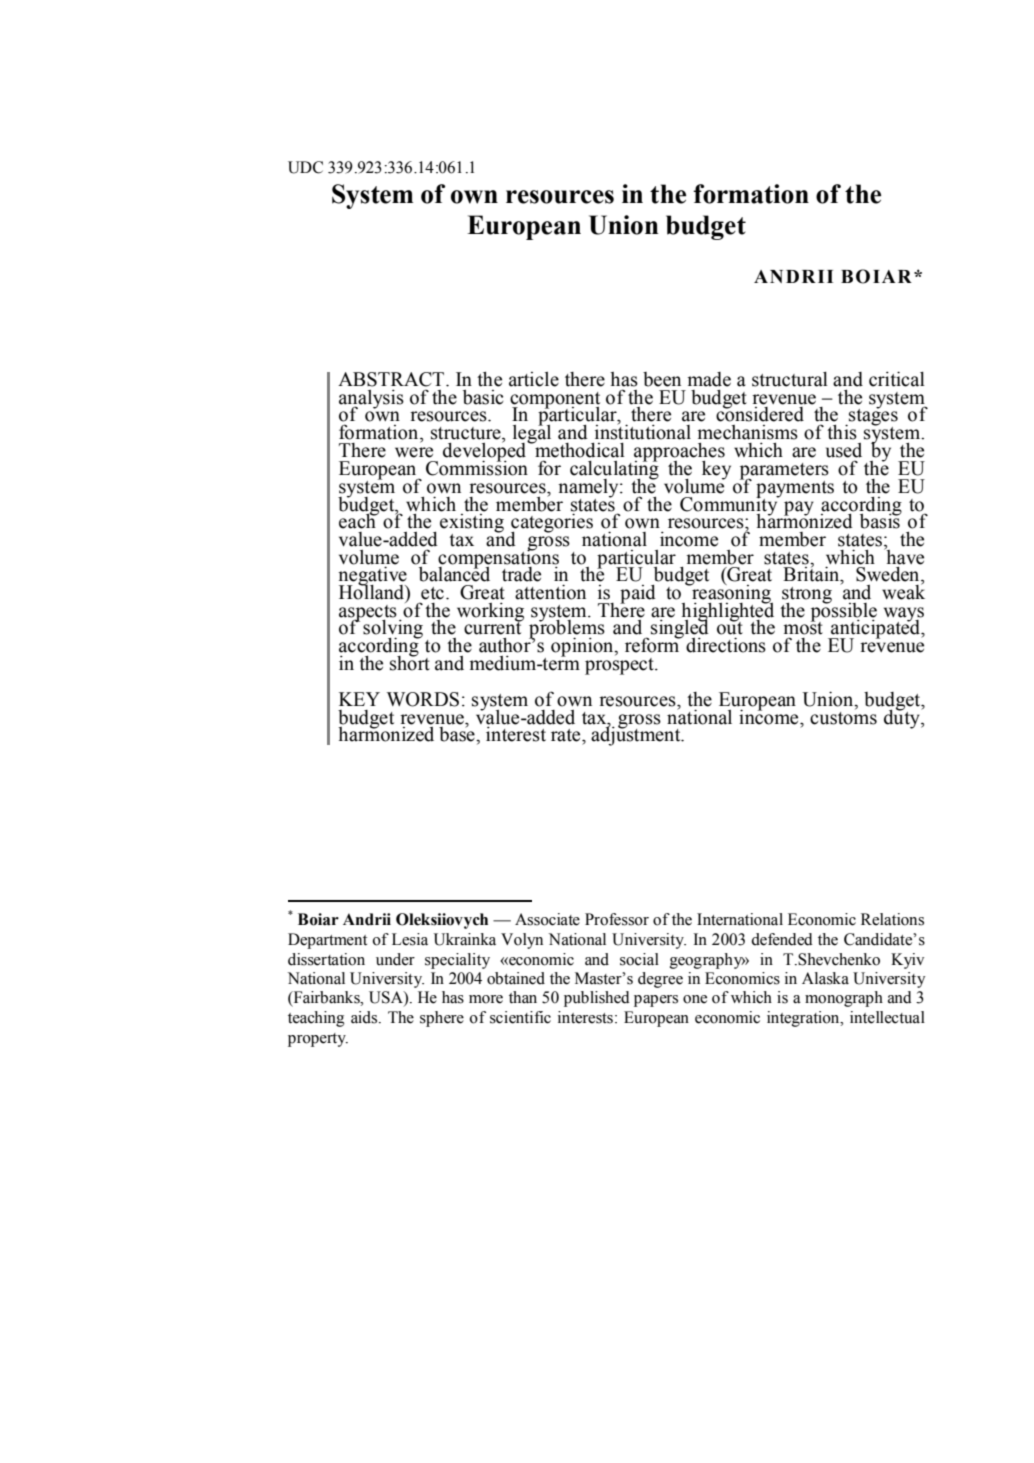 This screenshot has height=1463, width=1034. I want to click on ABSTRACT, so click(391, 379).
